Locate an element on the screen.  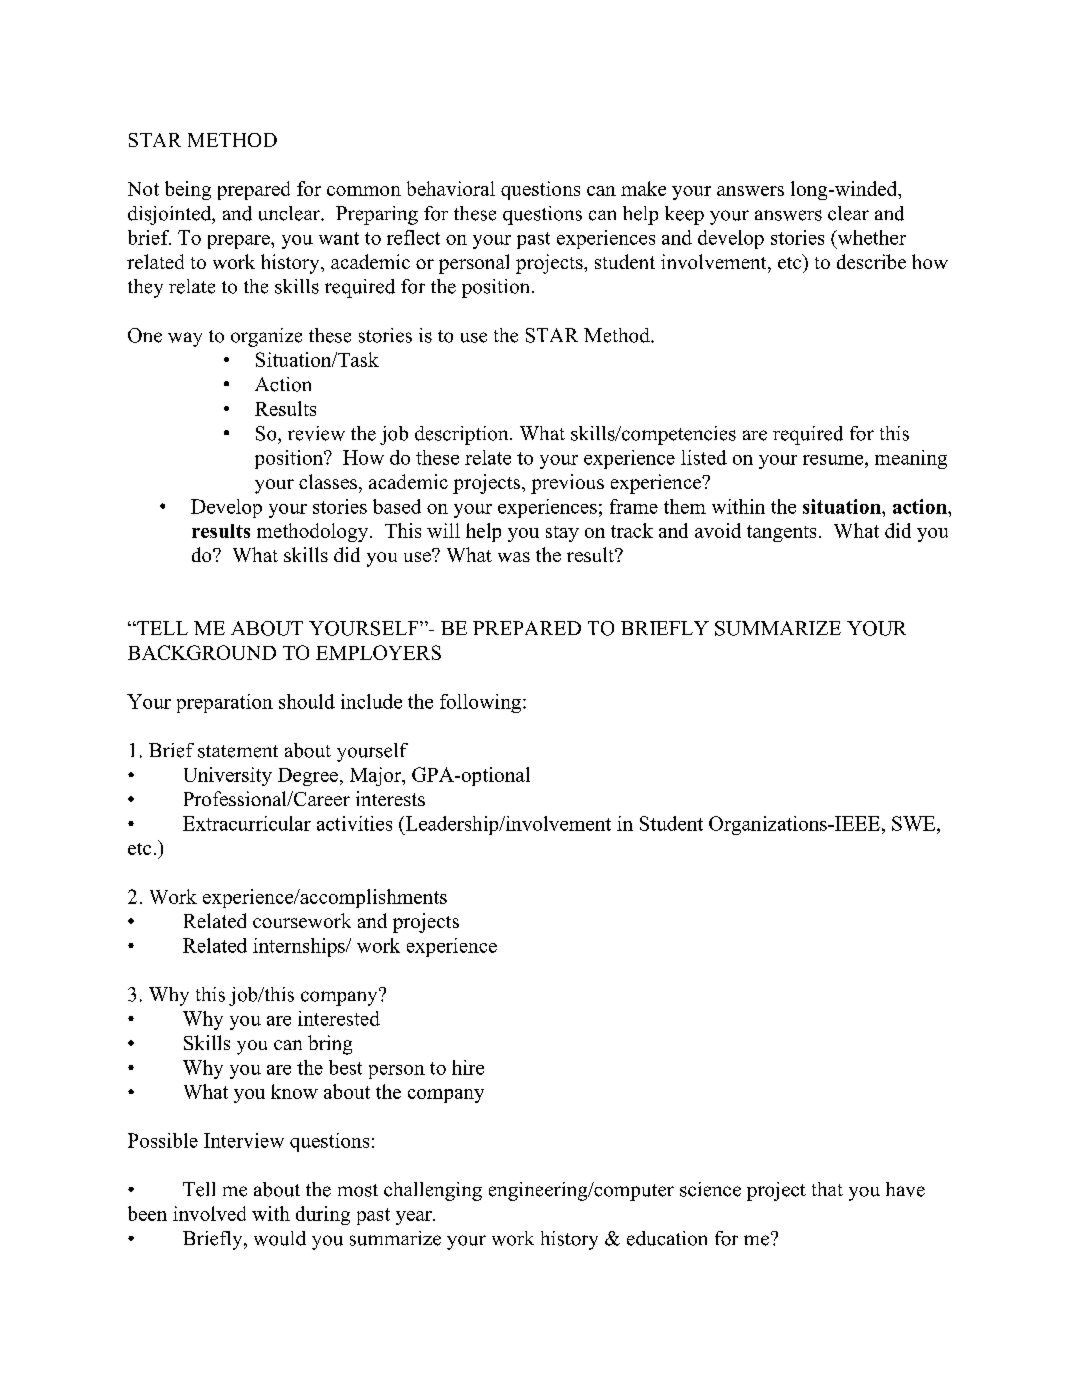
that is located at coordinates (827, 1189).
